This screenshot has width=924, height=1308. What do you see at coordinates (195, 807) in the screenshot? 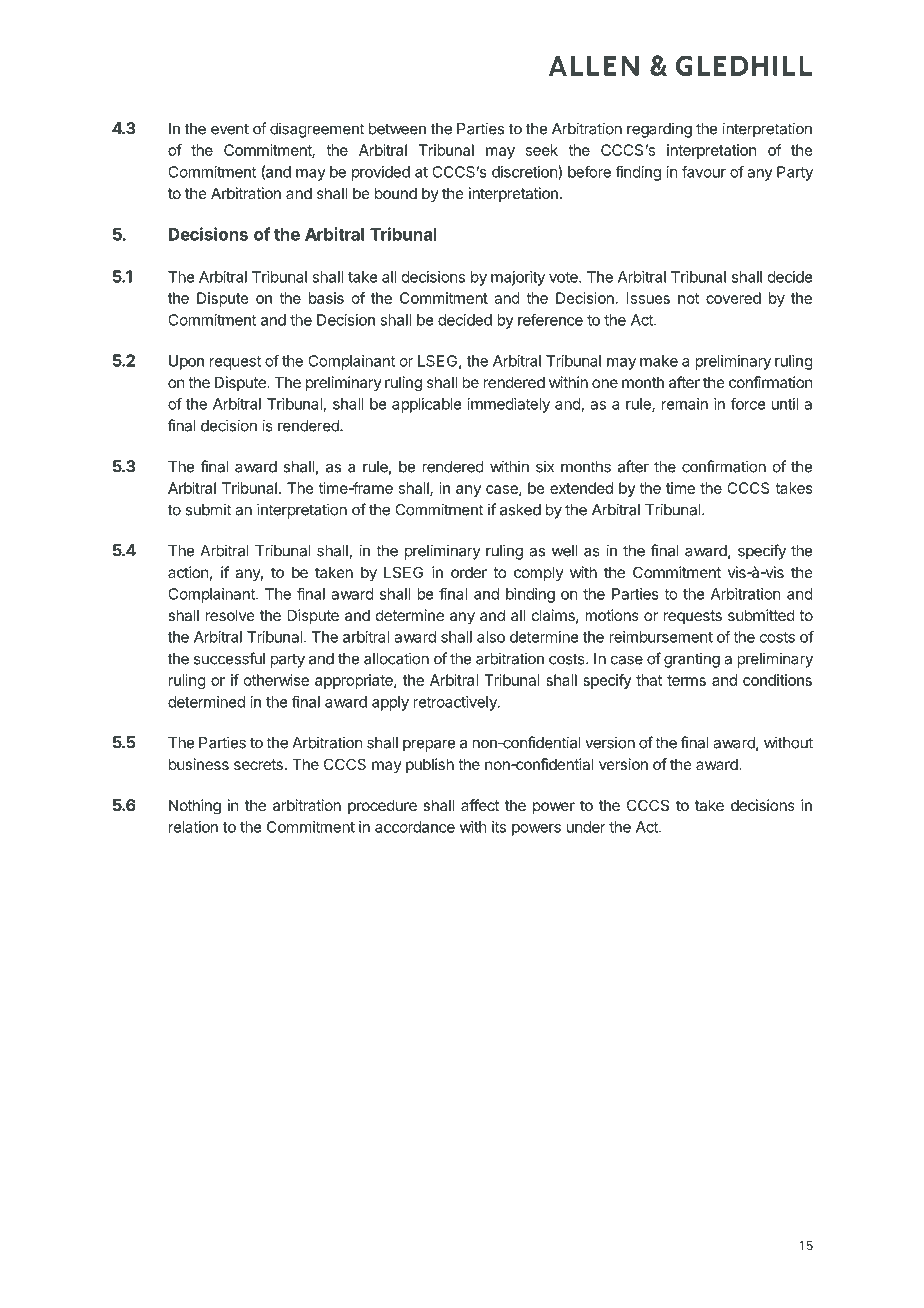
I see `Nothing` at bounding box center [195, 807].
